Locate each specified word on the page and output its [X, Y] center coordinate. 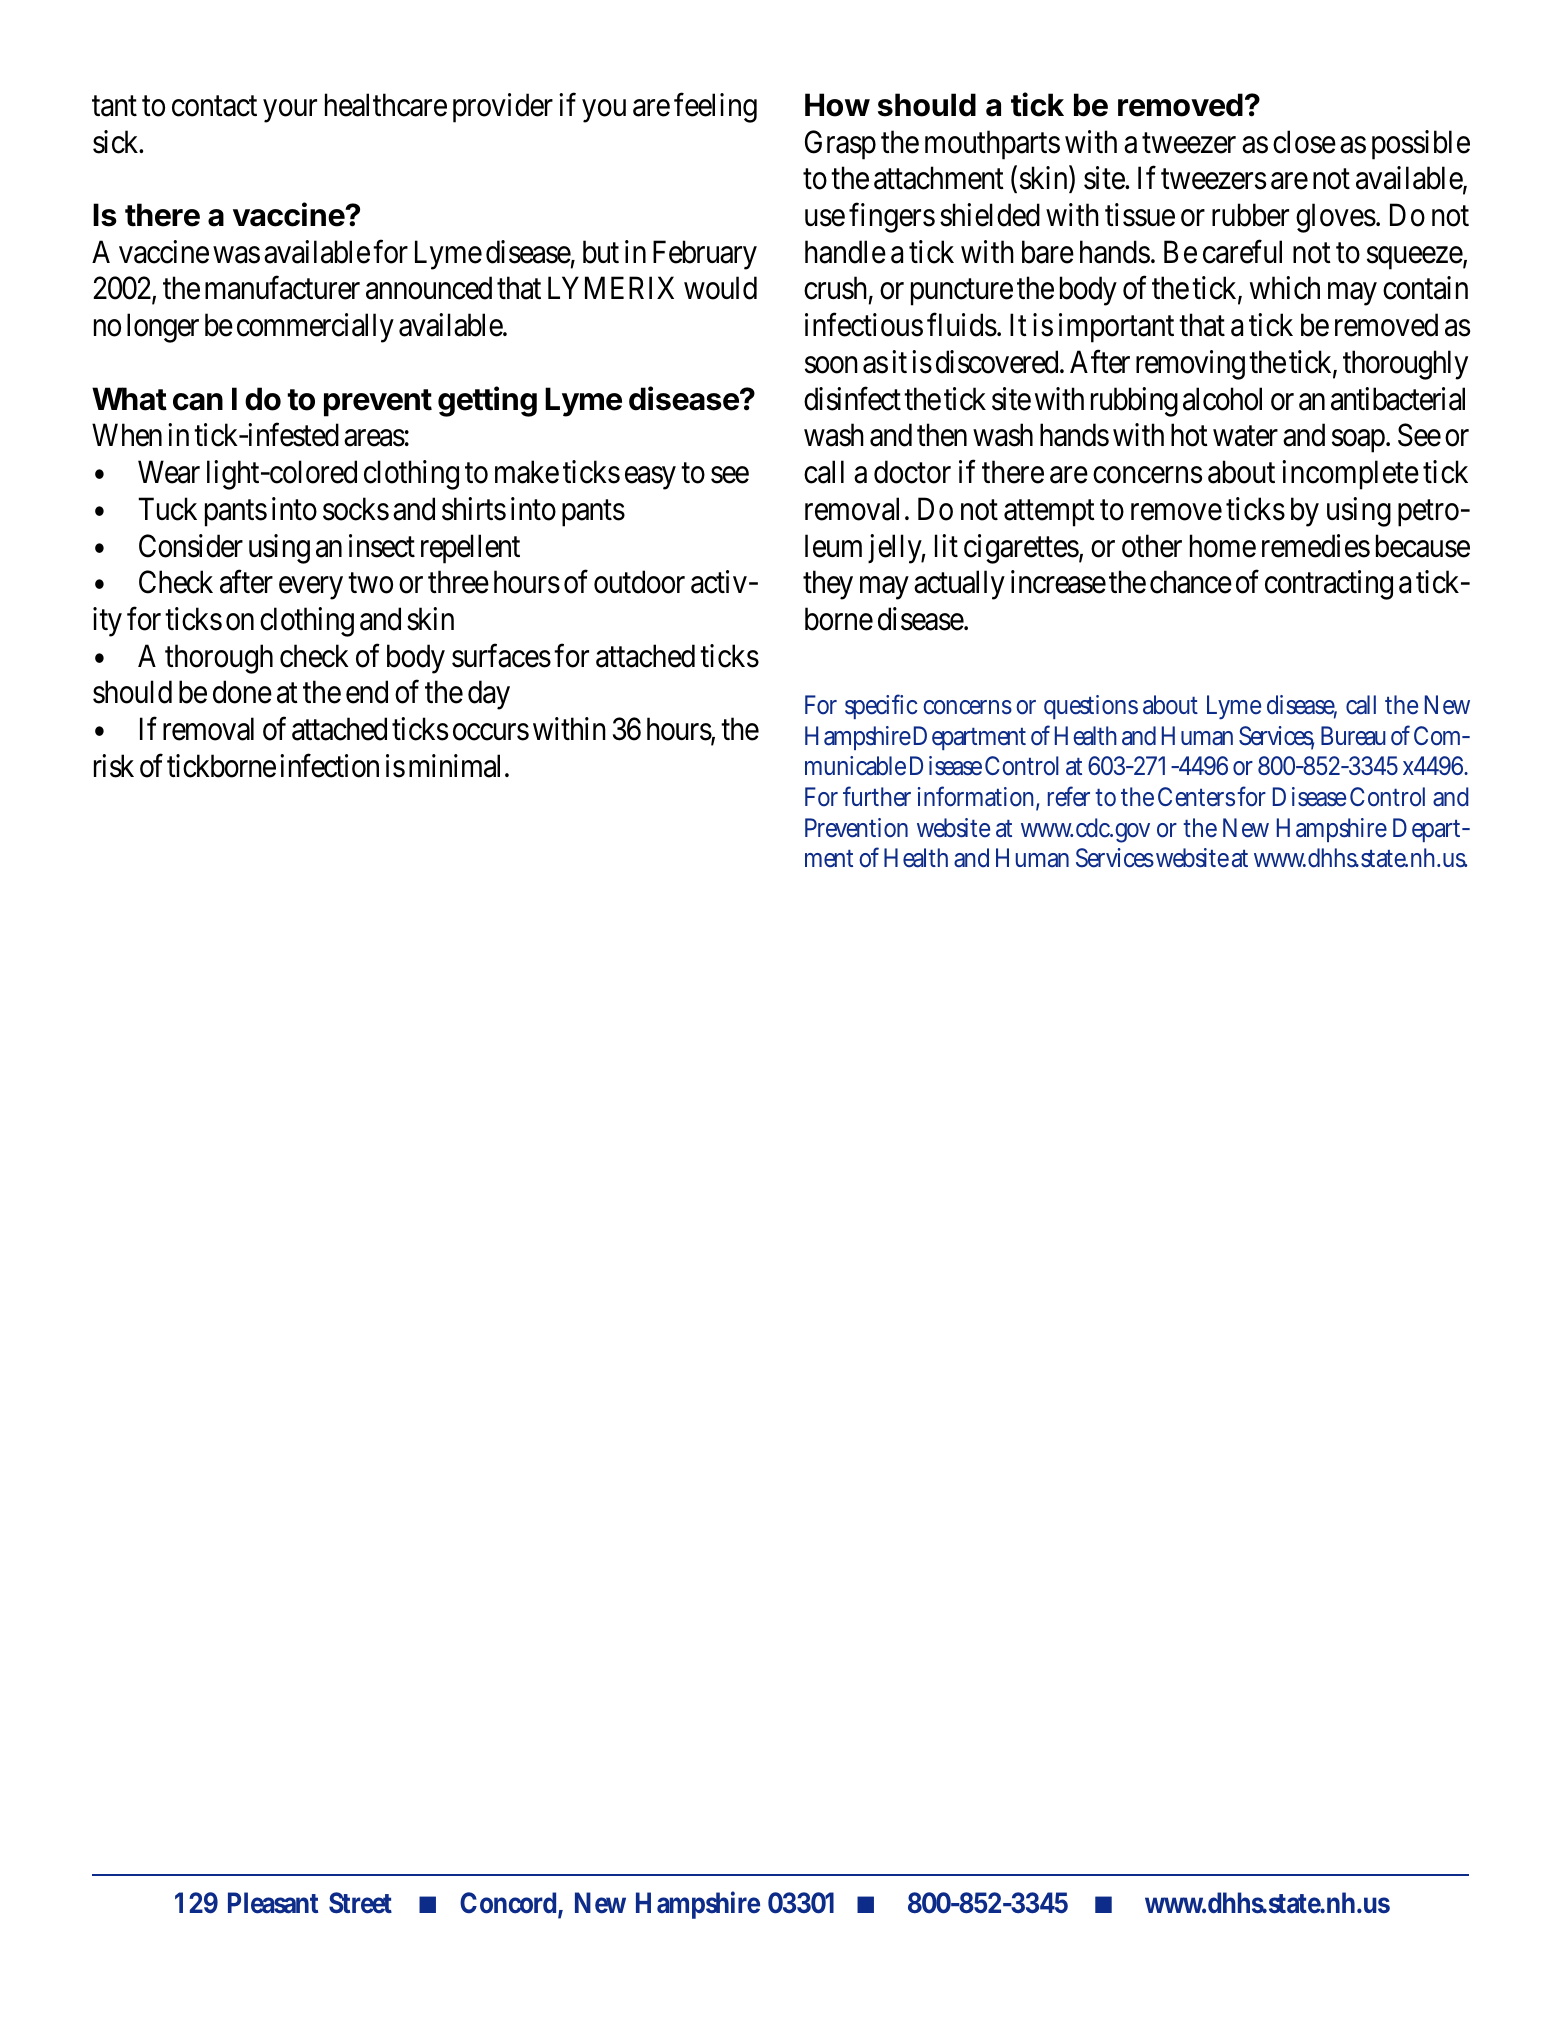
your [290, 111]
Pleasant [273, 1903]
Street [360, 1903]
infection [329, 766]
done [242, 692]
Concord [508, 1903]
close [1304, 142]
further [877, 796]
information [976, 796]
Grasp [840, 145]
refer [1069, 796]
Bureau [1353, 736]
